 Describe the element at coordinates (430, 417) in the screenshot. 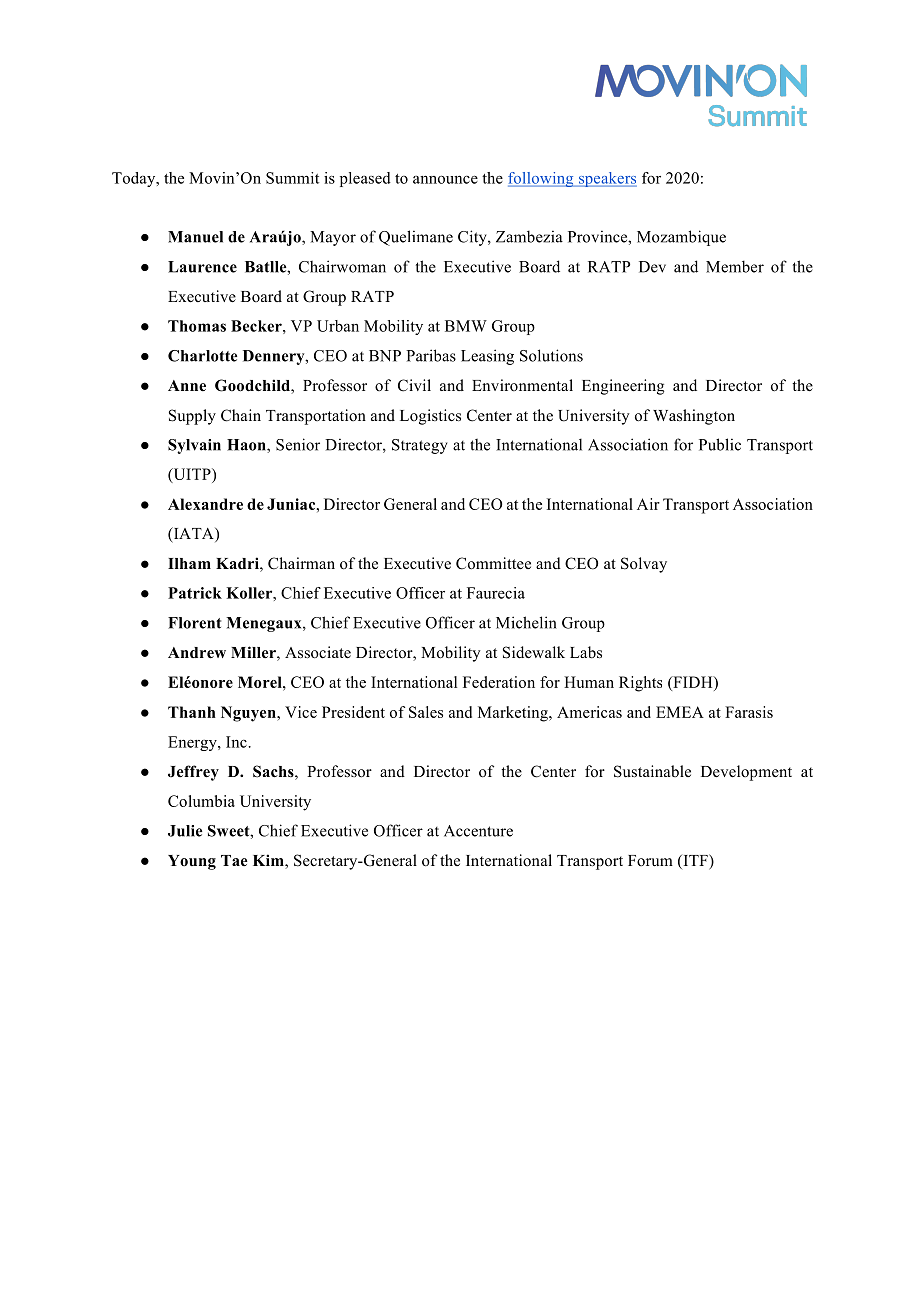

I see `Logistics` at that location.
